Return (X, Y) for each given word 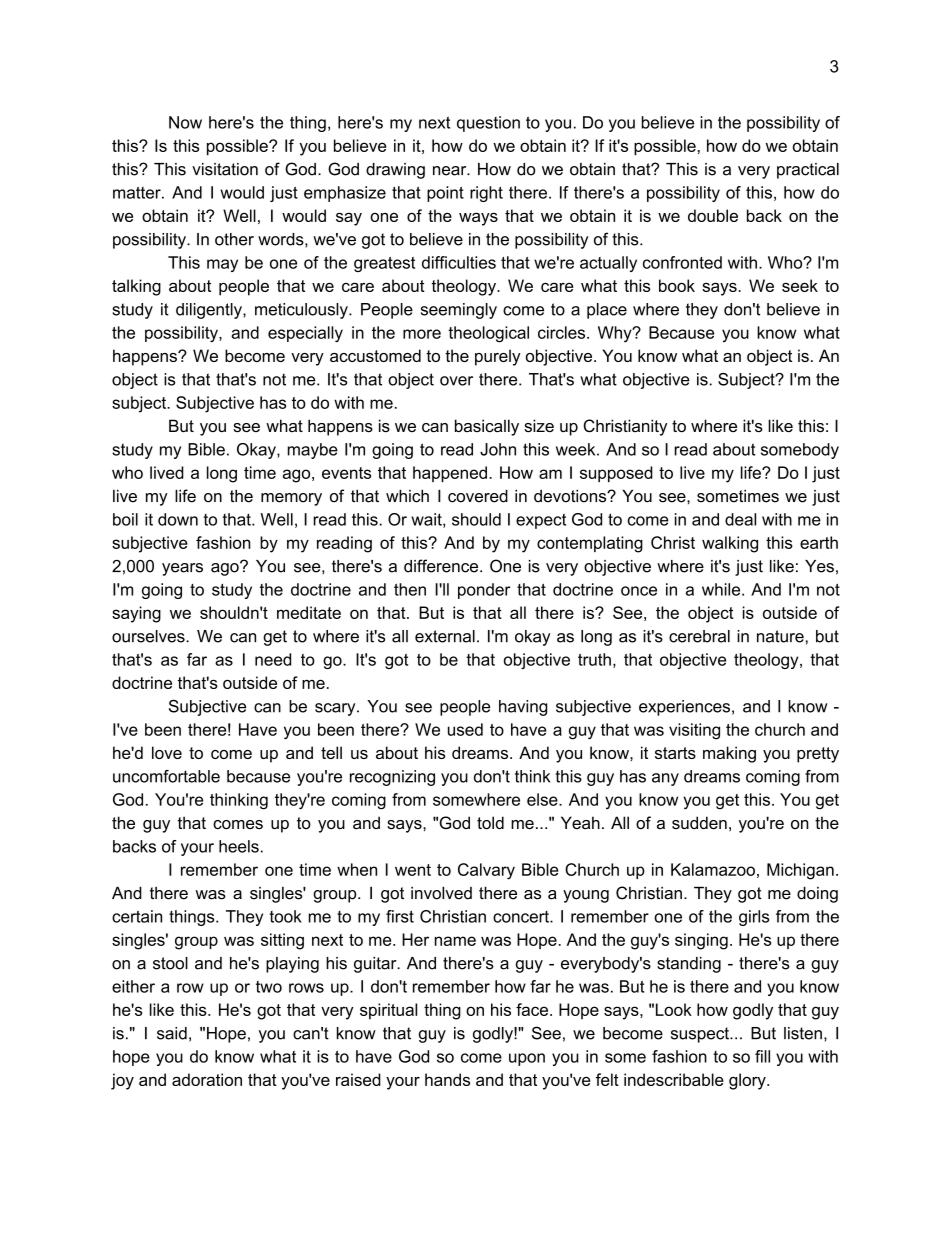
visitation (225, 169)
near (451, 171)
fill (762, 1056)
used (465, 729)
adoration (207, 1079)
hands (447, 1079)
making (729, 754)
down (178, 519)
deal (740, 519)
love (167, 752)
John (498, 449)
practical (808, 171)
